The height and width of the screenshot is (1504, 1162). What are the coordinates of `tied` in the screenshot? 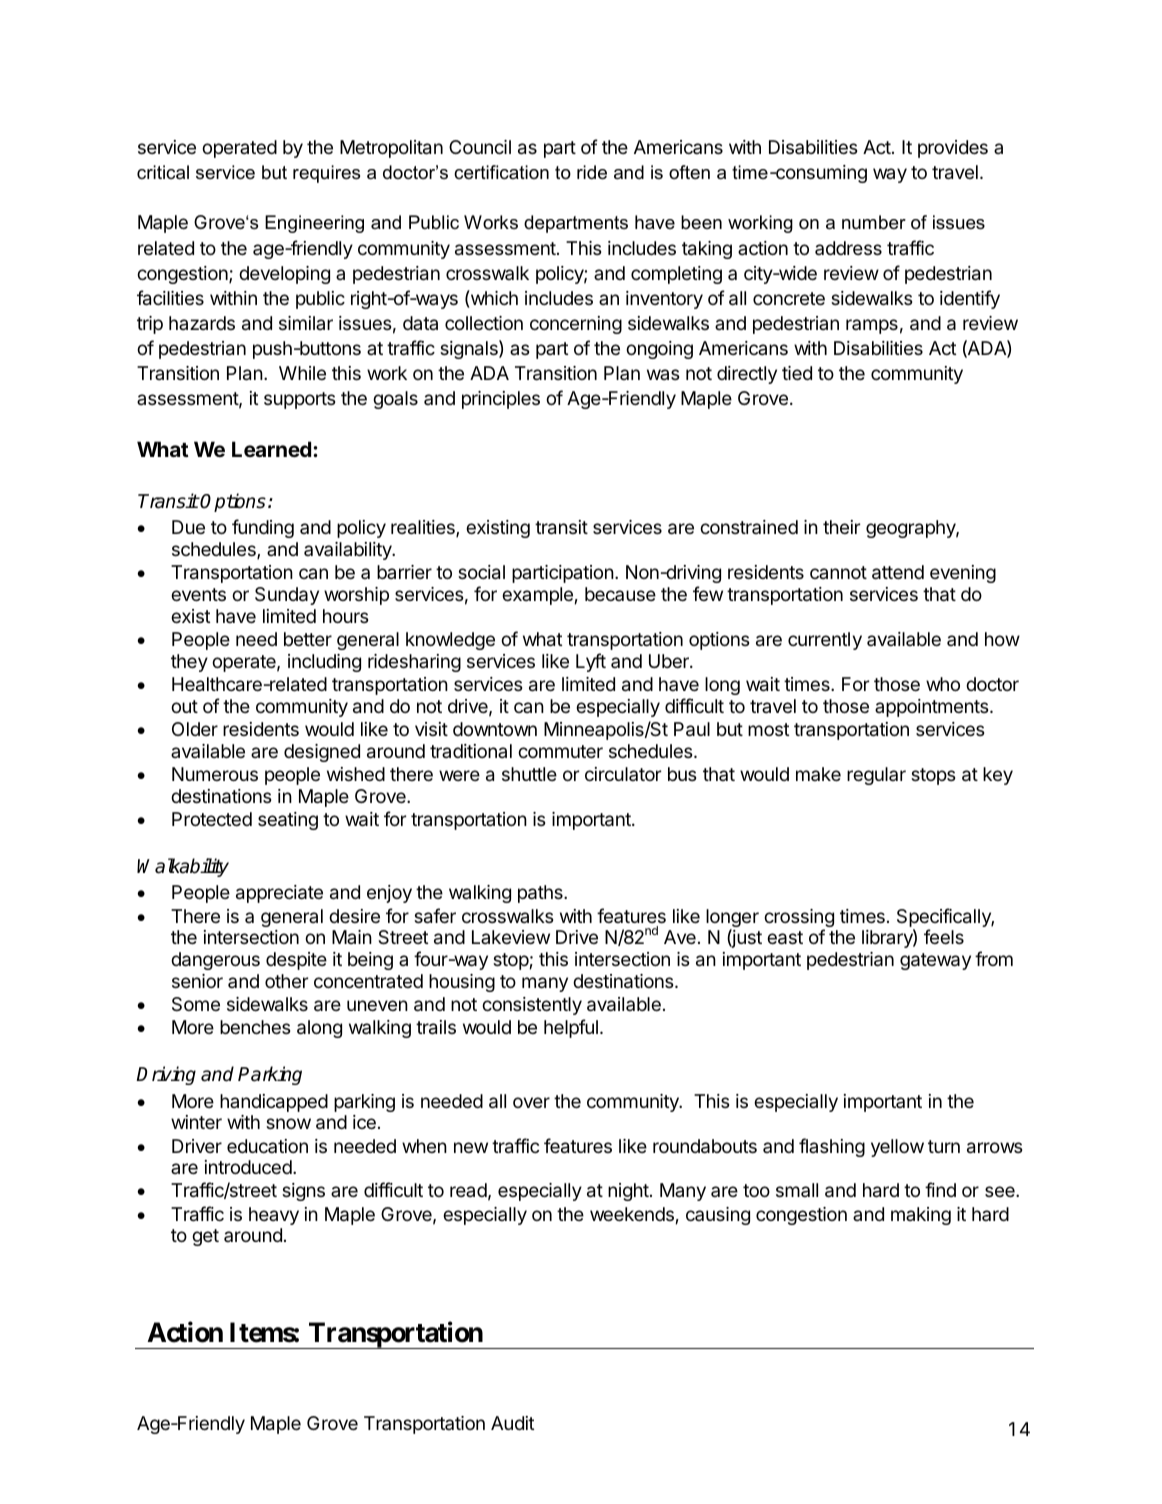 It's located at (797, 373).
